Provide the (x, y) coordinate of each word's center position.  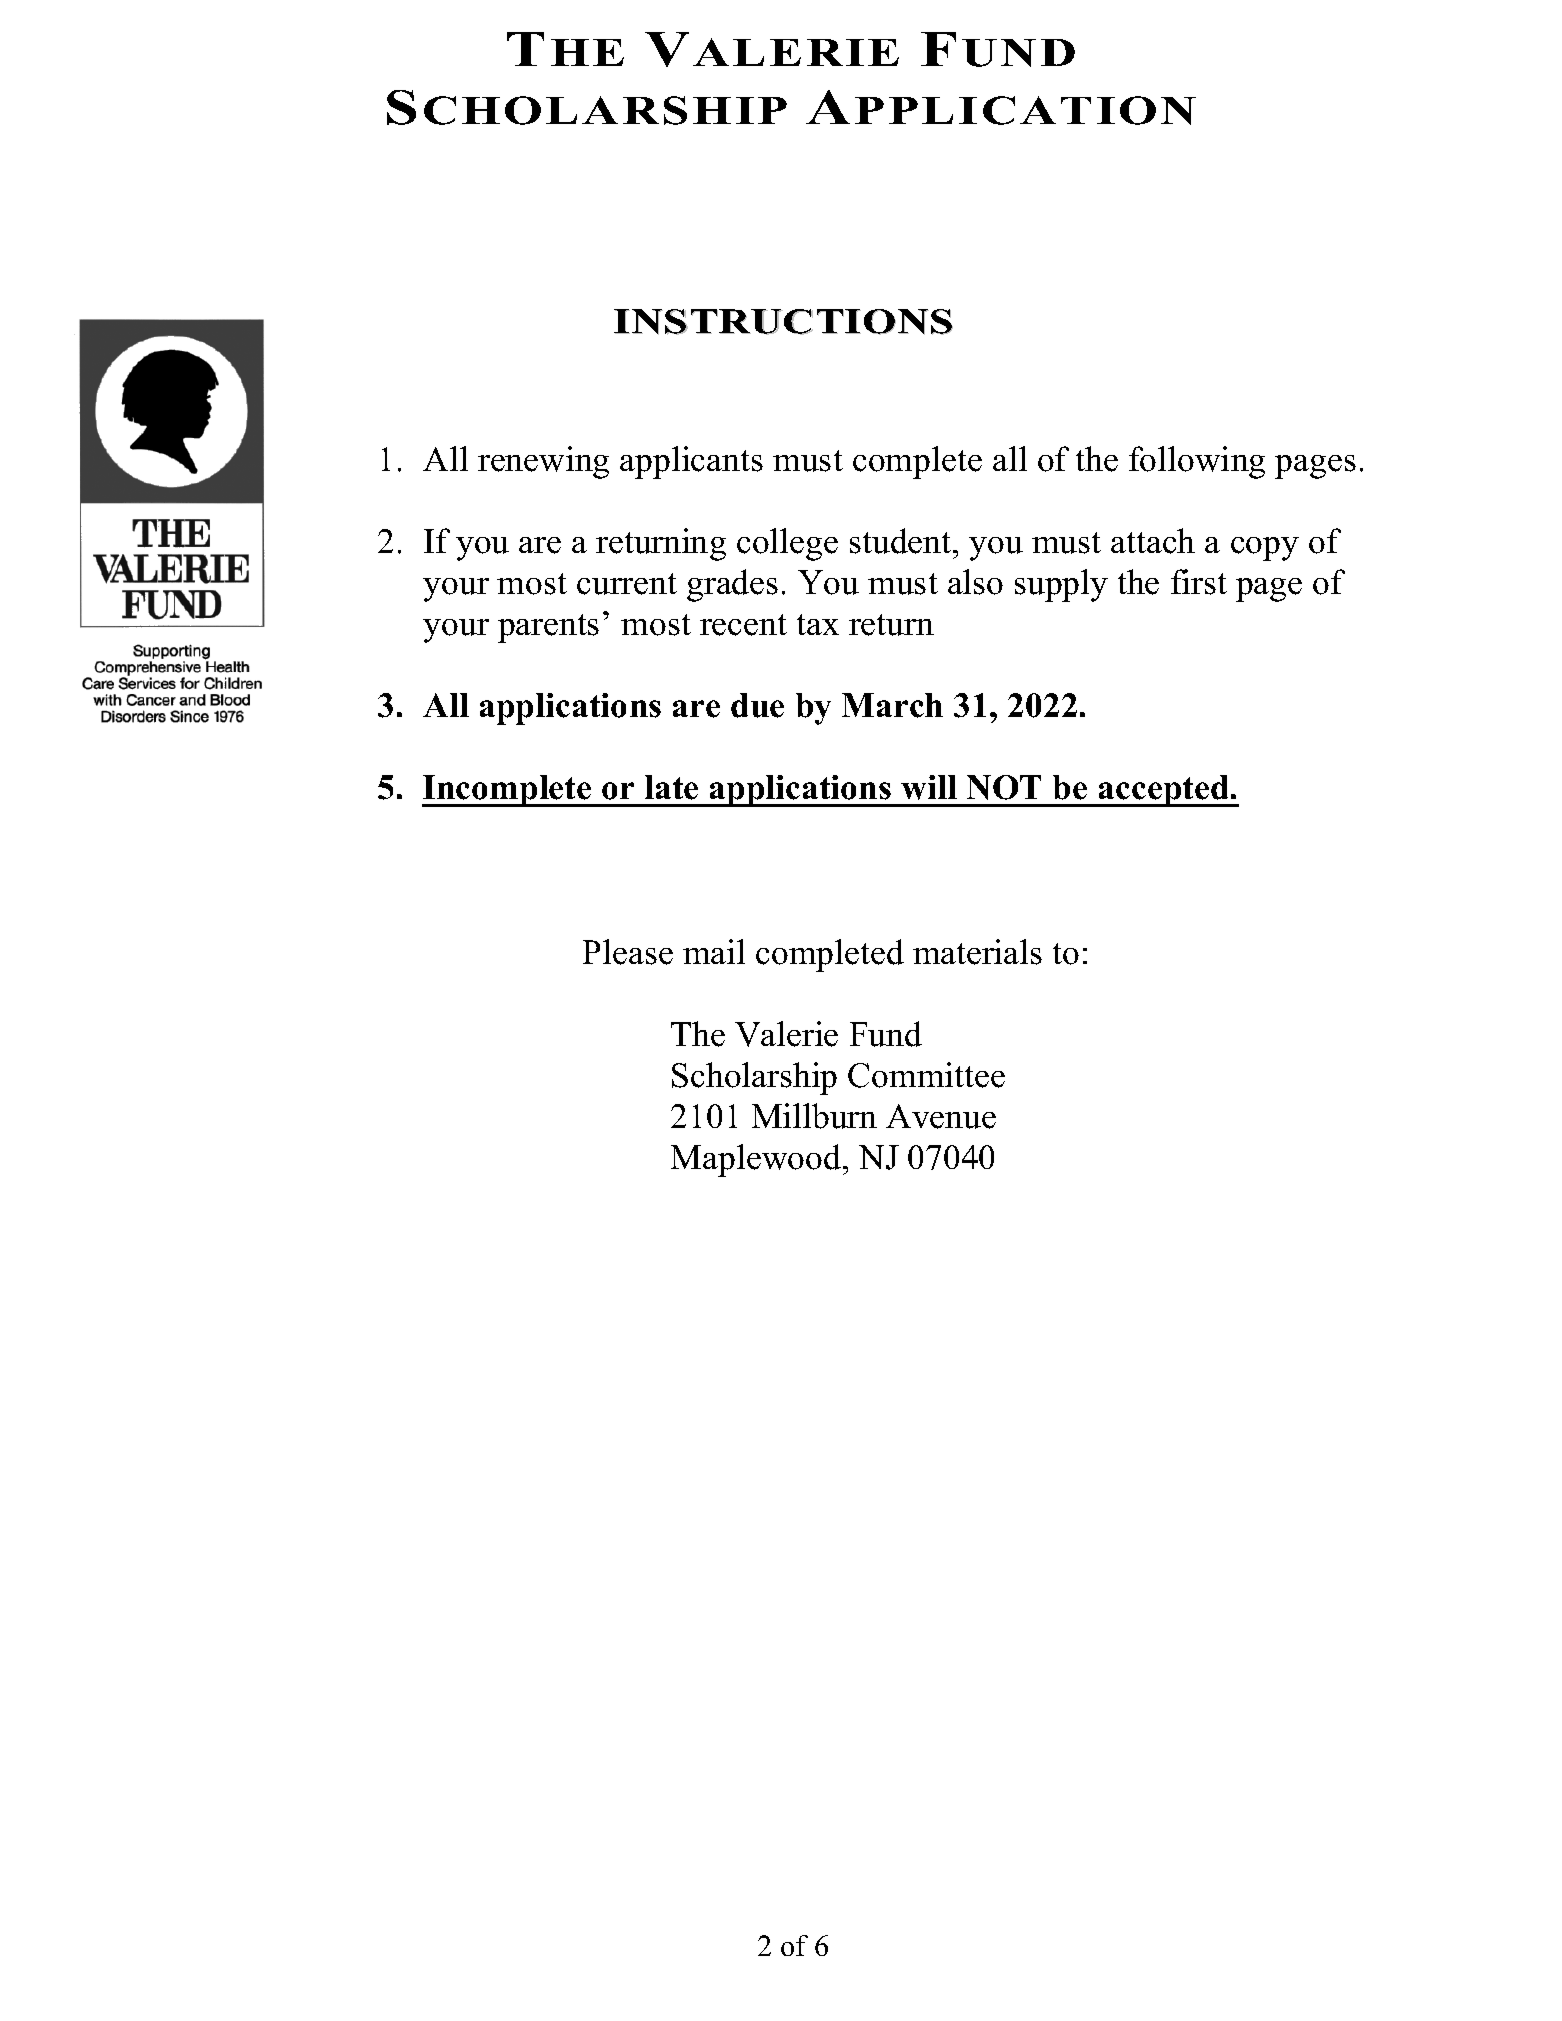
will (929, 787)
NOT (1004, 787)
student (902, 541)
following (1197, 462)
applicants (691, 462)
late (671, 787)
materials (977, 952)
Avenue (941, 1116)
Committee (926, 1075)
